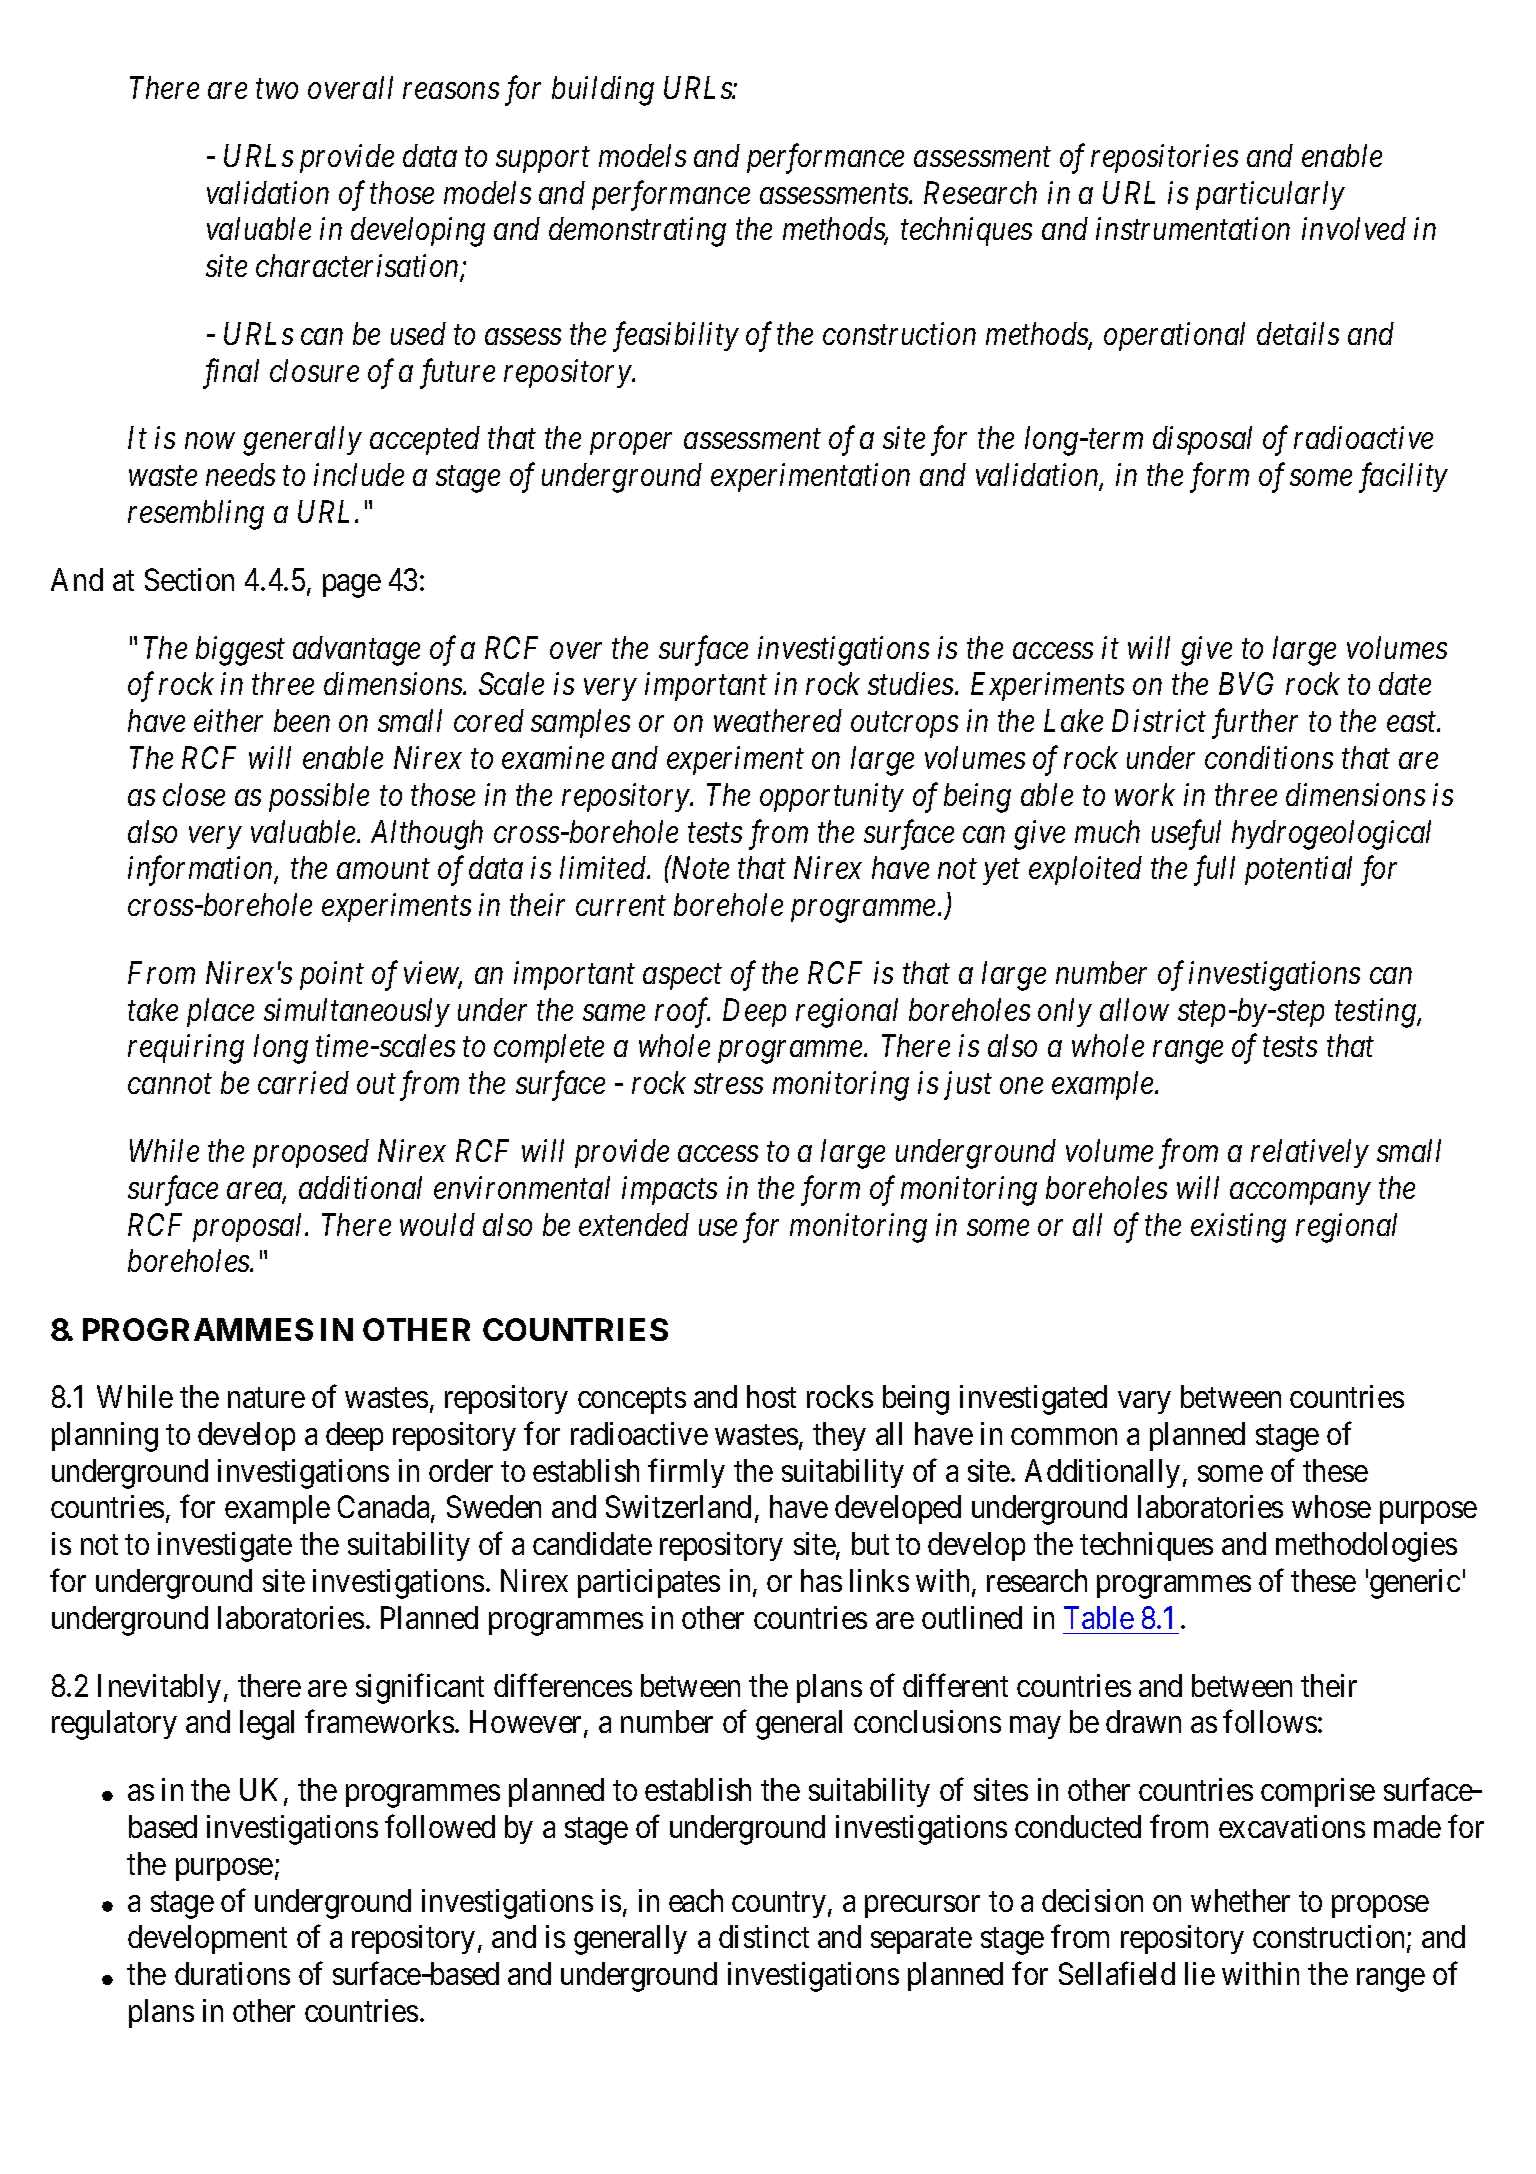 The height and width of the document is (2174, 1536). What do you see at coordinates (1240, 1900) in the document?
I see `whether` at bounding box center [1240, 1900].
